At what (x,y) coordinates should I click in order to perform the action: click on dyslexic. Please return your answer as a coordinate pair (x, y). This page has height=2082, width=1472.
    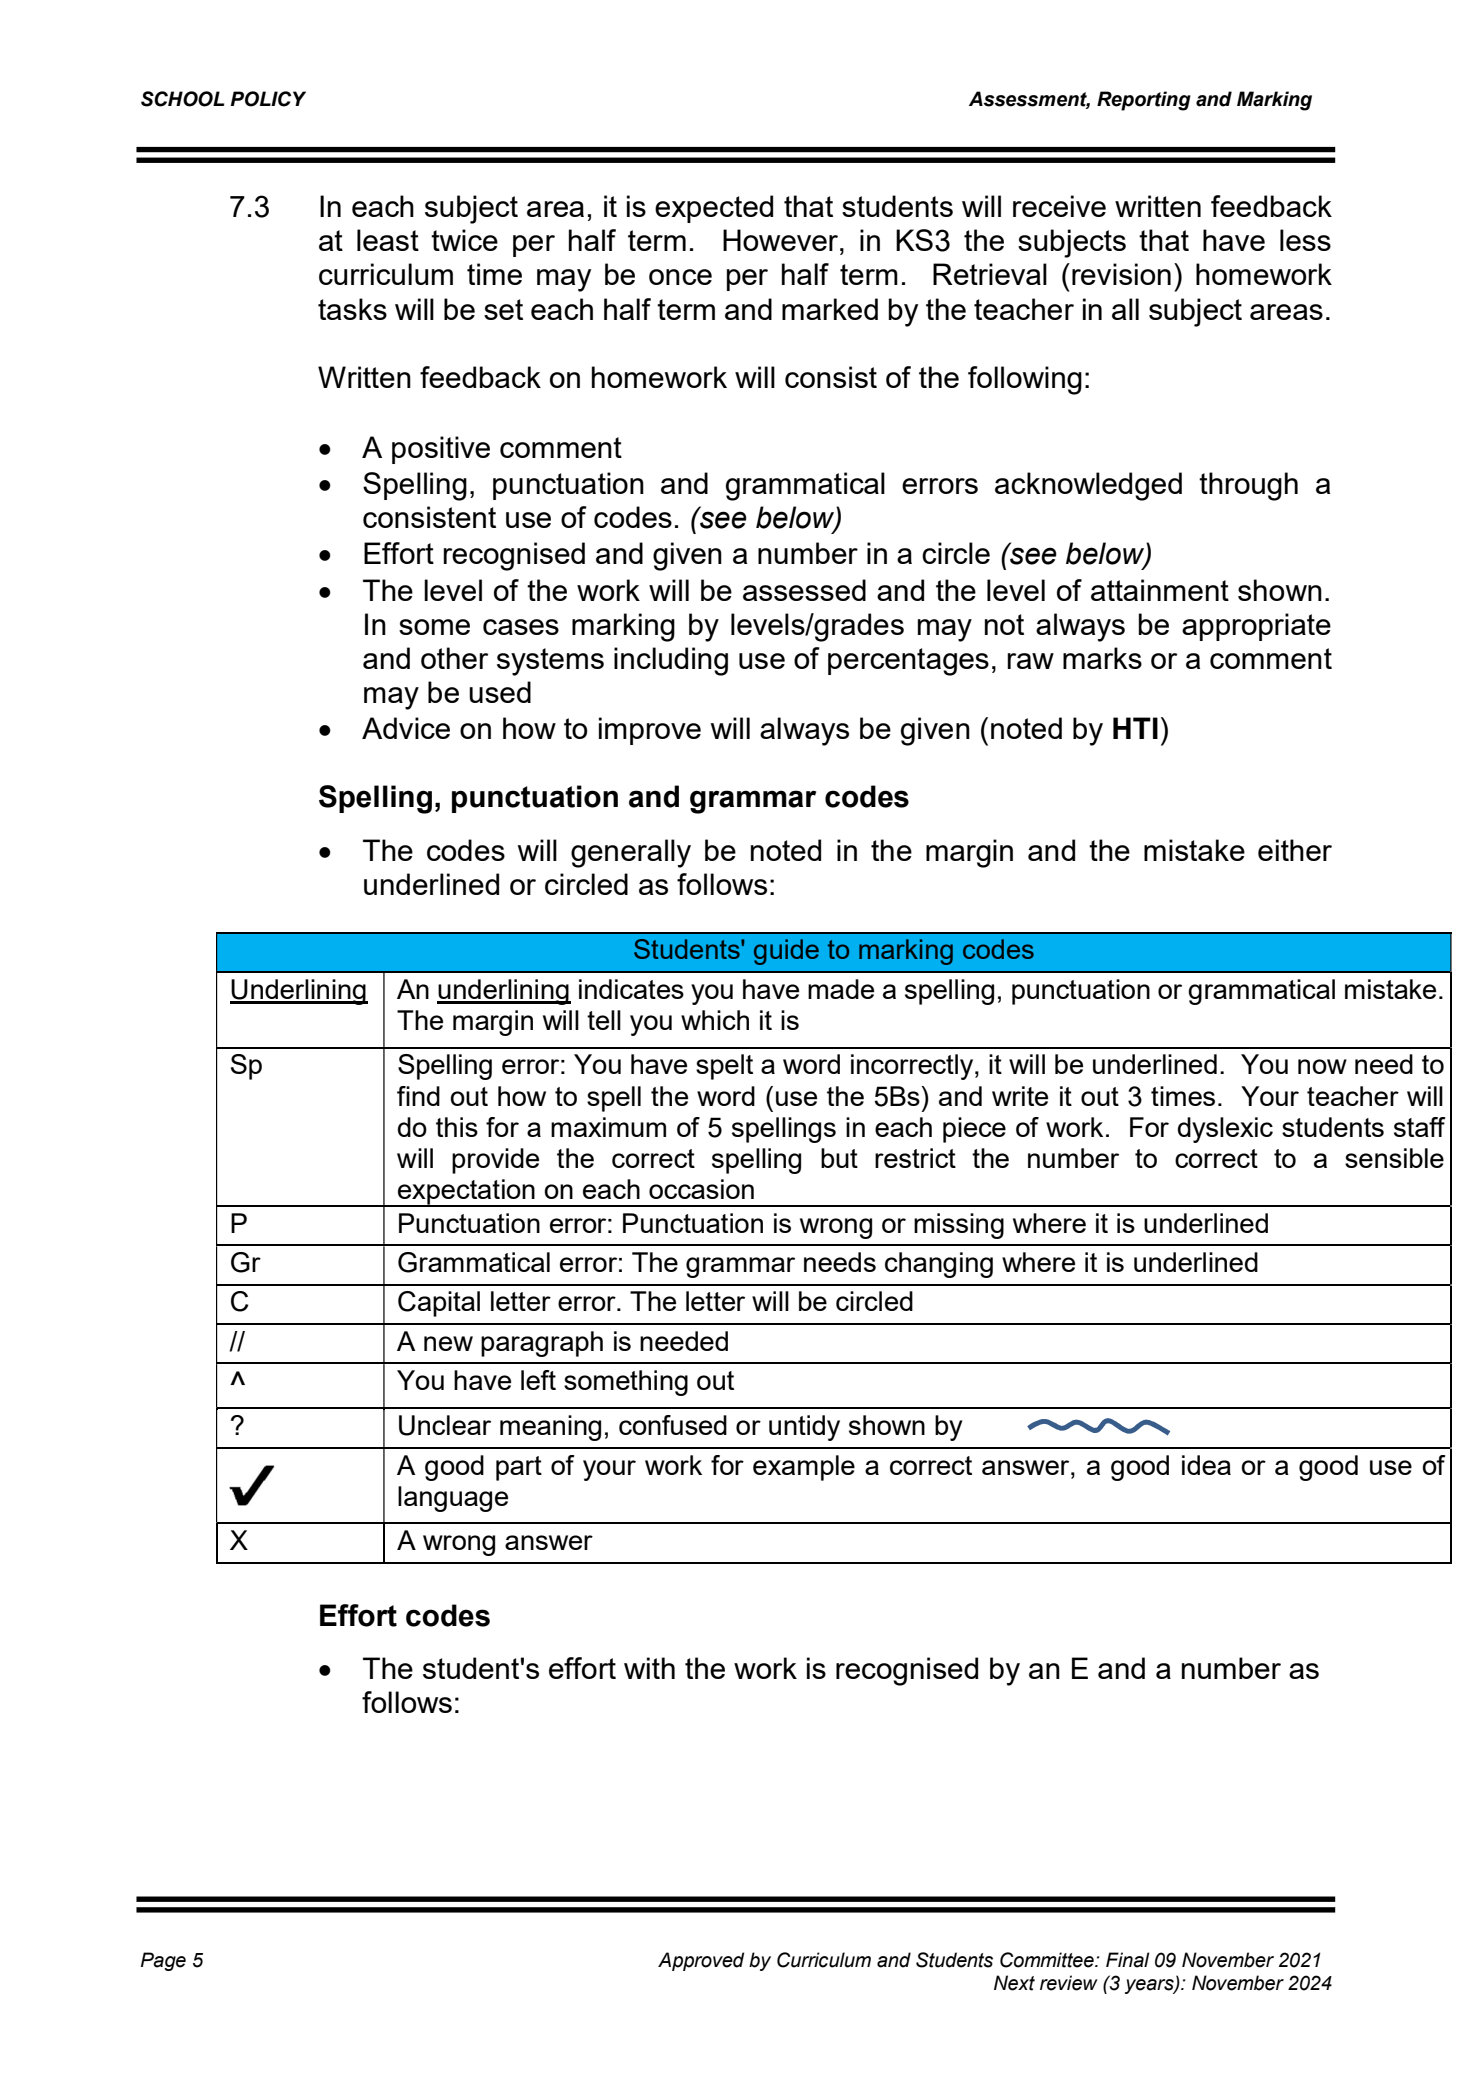
    Looking at the image, I should click on (1225, 1130).
